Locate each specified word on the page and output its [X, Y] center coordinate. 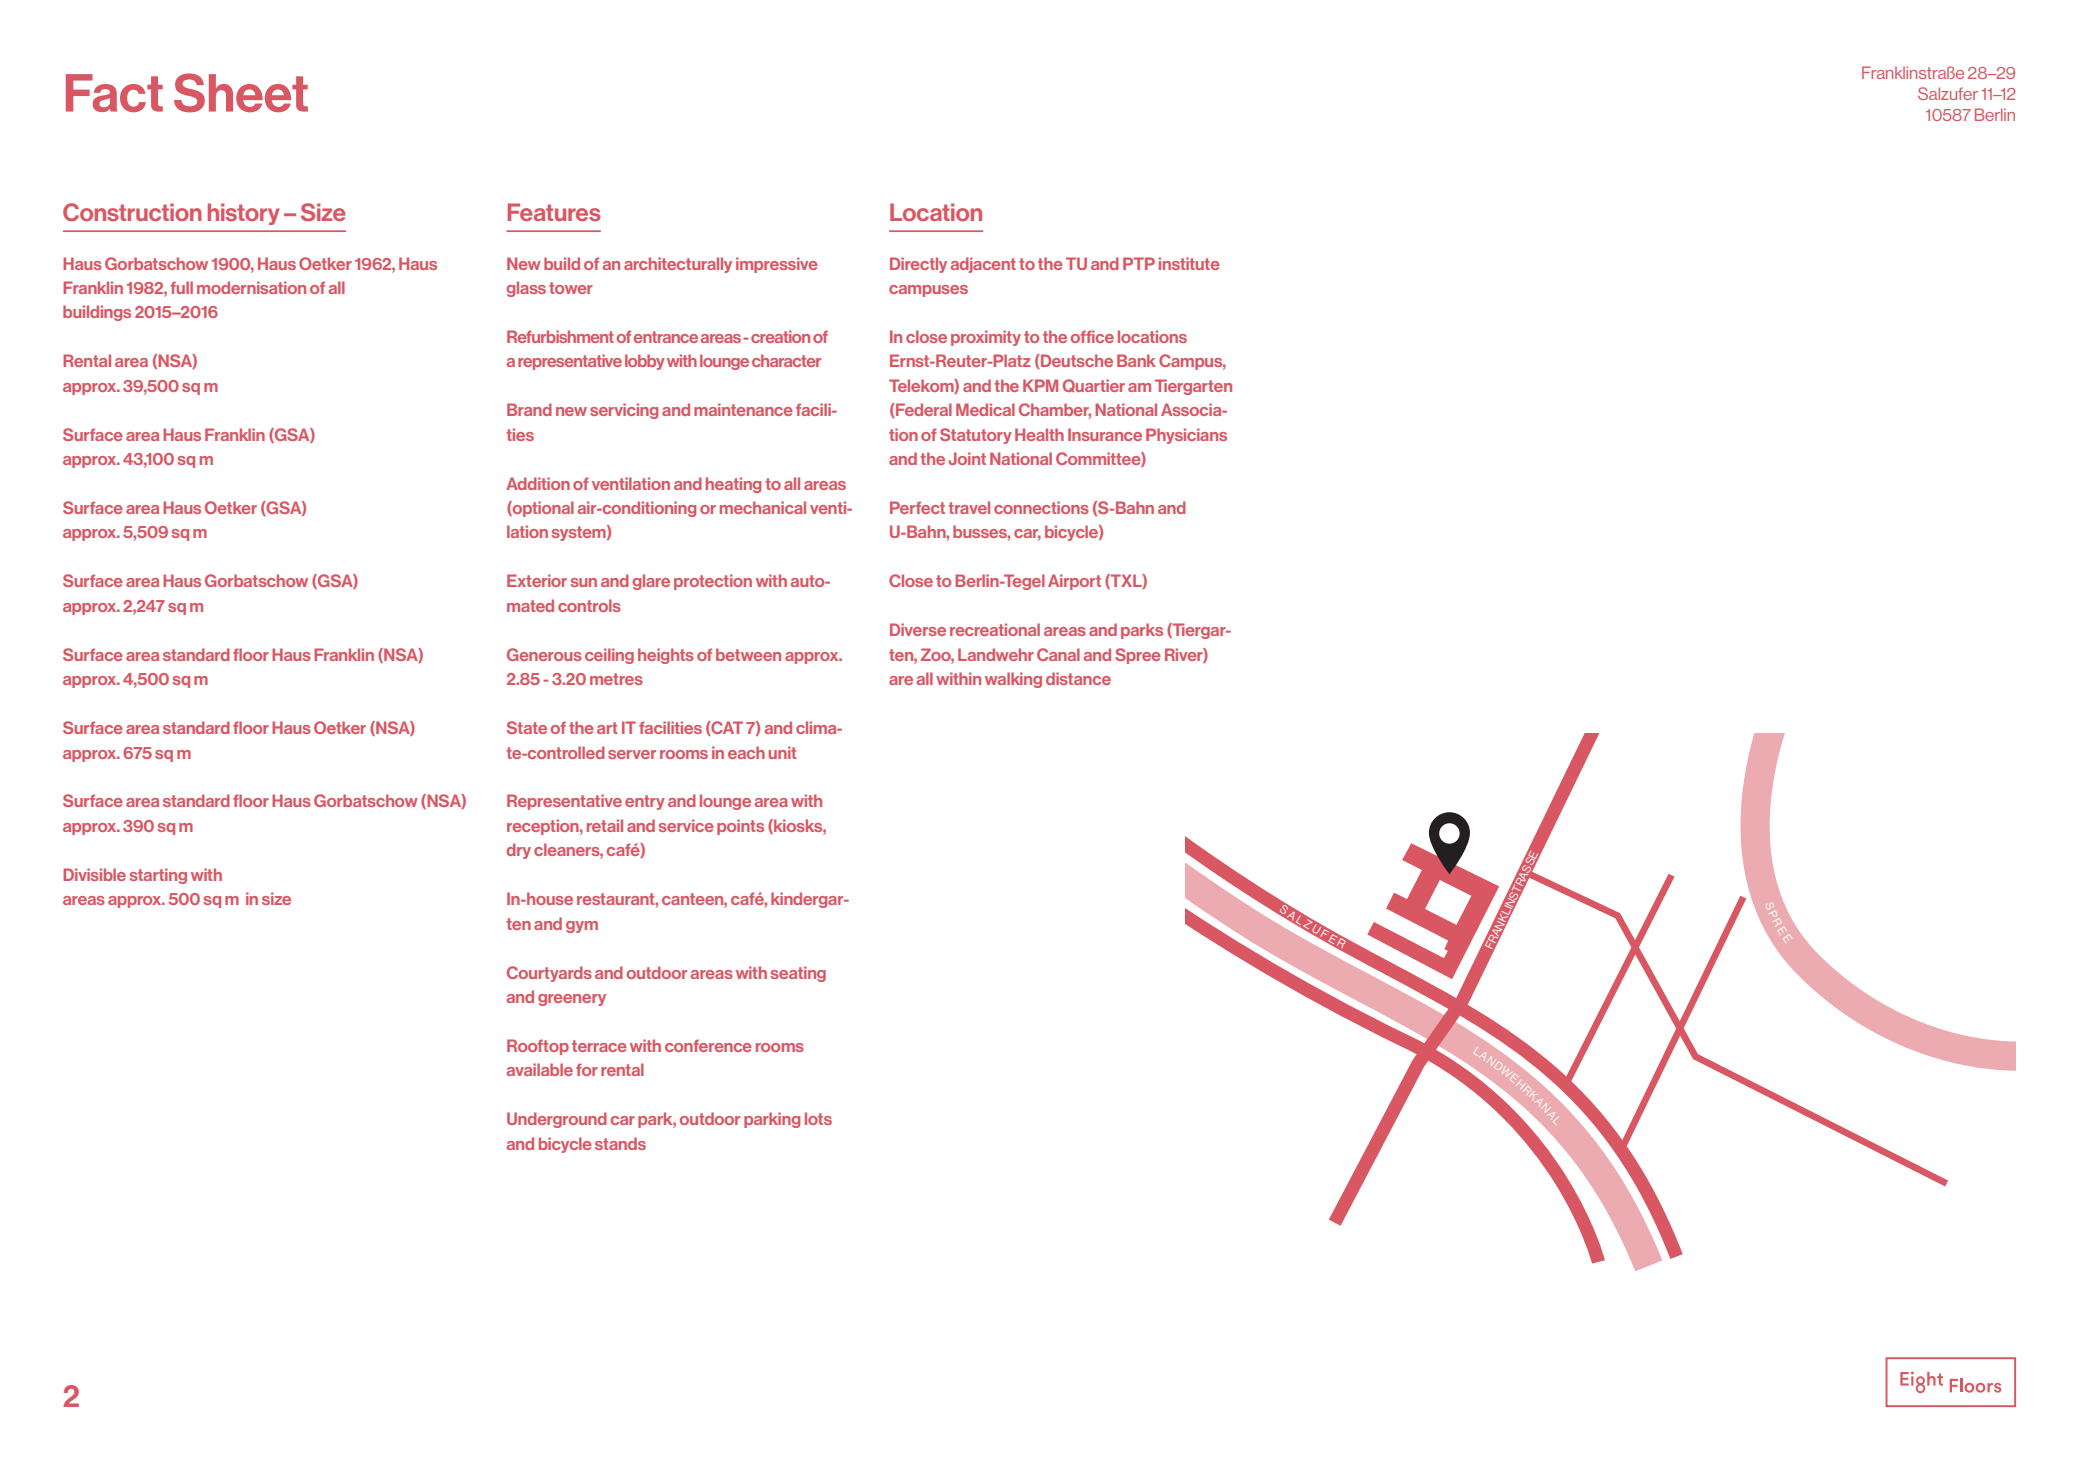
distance [1078, 678]
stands [620, 1143]
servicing [624, 411]
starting [158, 876]
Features [554, 212]
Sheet [241, 93]
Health [1039, 434]
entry [645, 802]
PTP [1139, 263]
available [540, 1069]
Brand [529, 409]
